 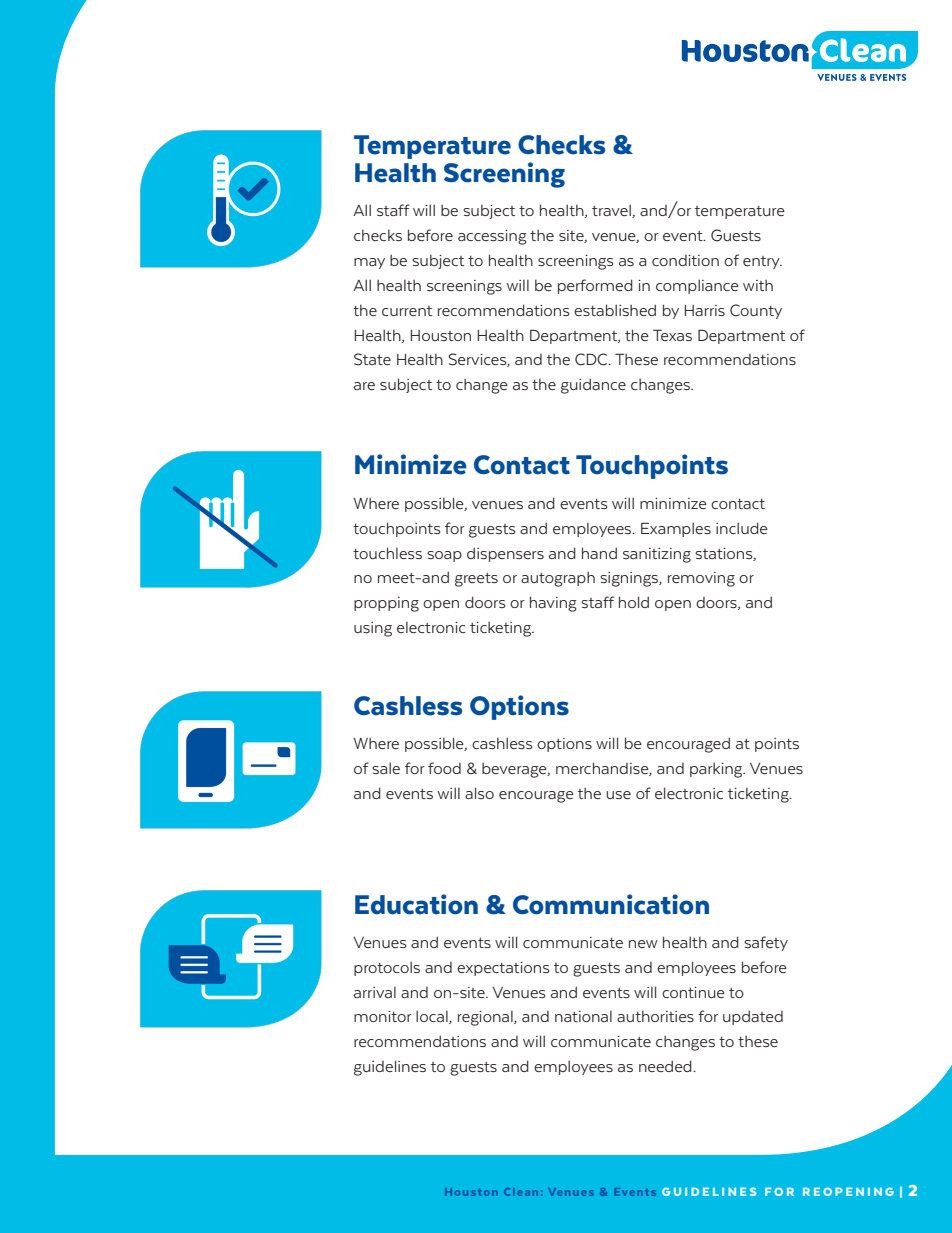 I want to click on guidelines, so click(x=390, y=1068).
